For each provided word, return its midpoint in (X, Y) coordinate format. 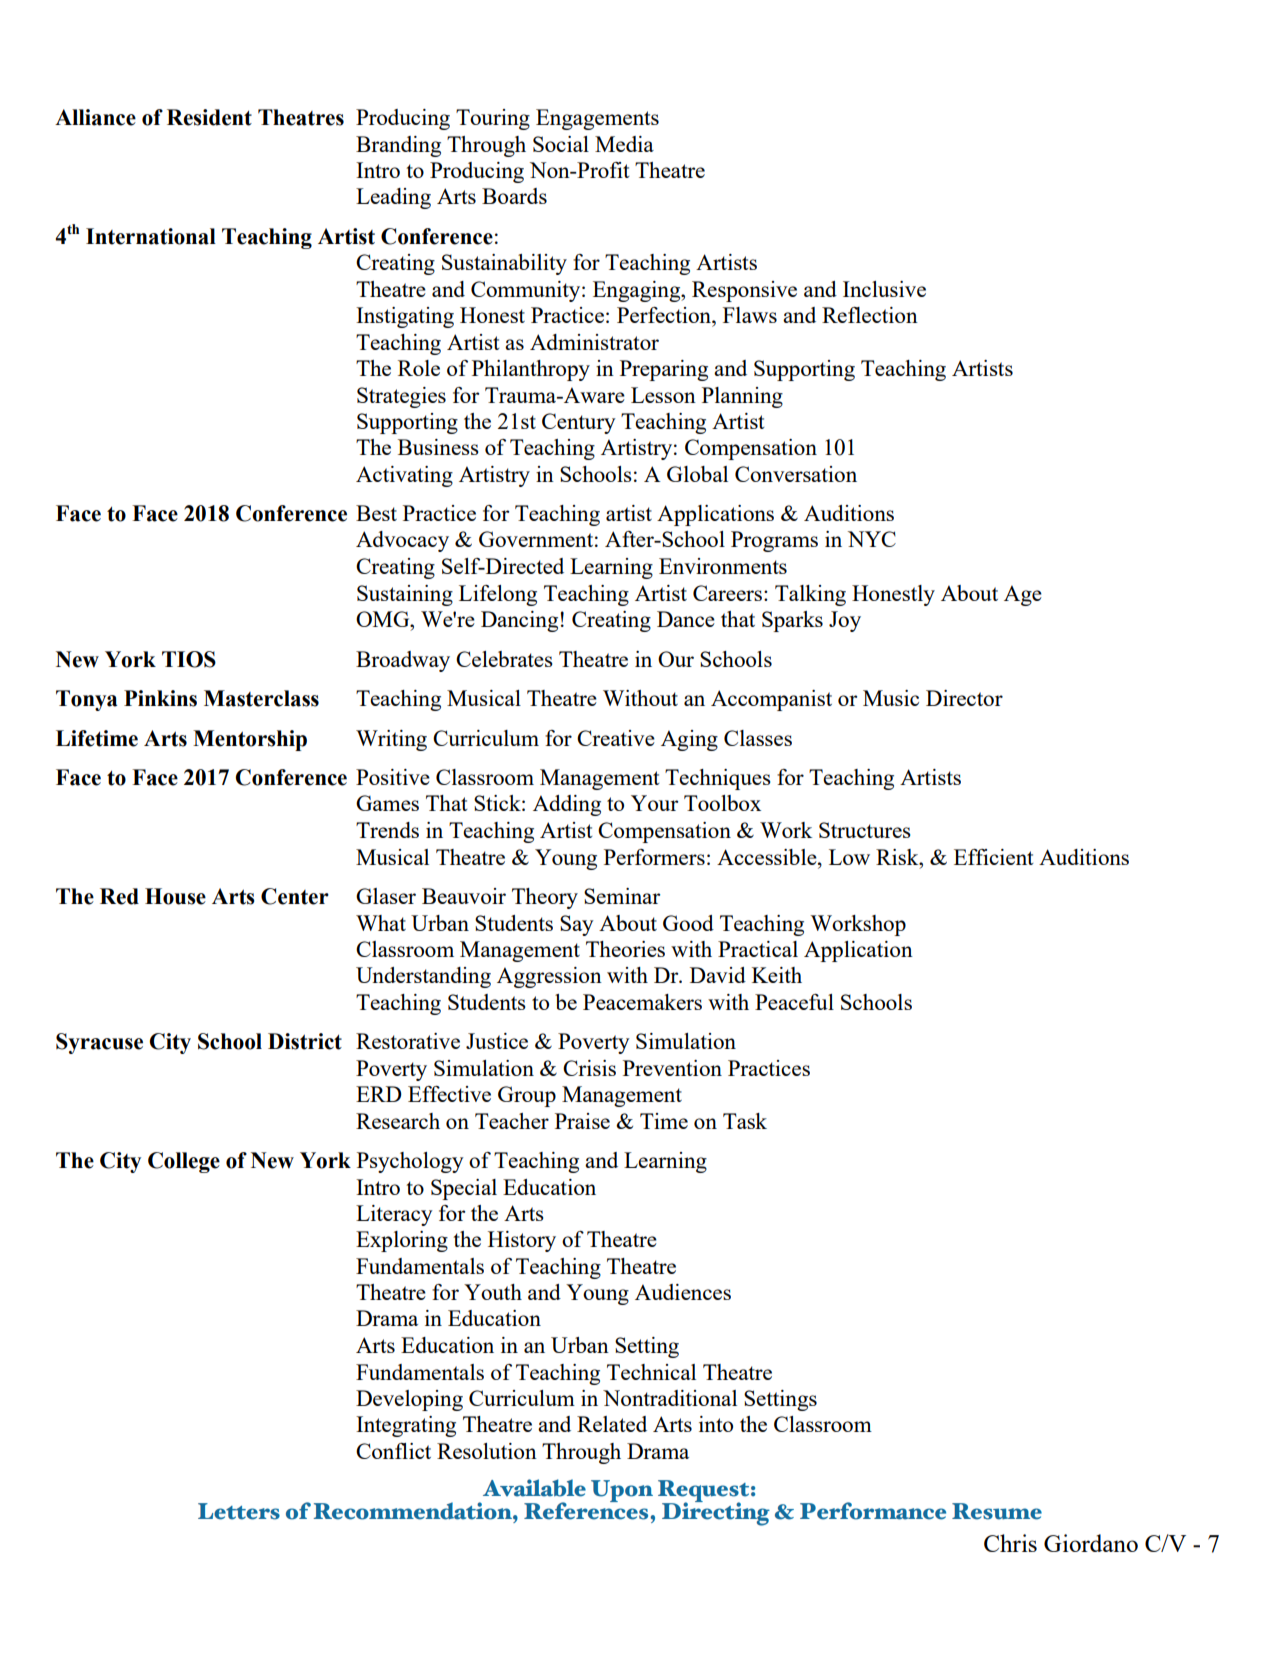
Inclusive (884, 289)
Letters (239, 1511)
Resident (209, 117)
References (587, 1510)
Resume (997, 1511)
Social (561, 144)
